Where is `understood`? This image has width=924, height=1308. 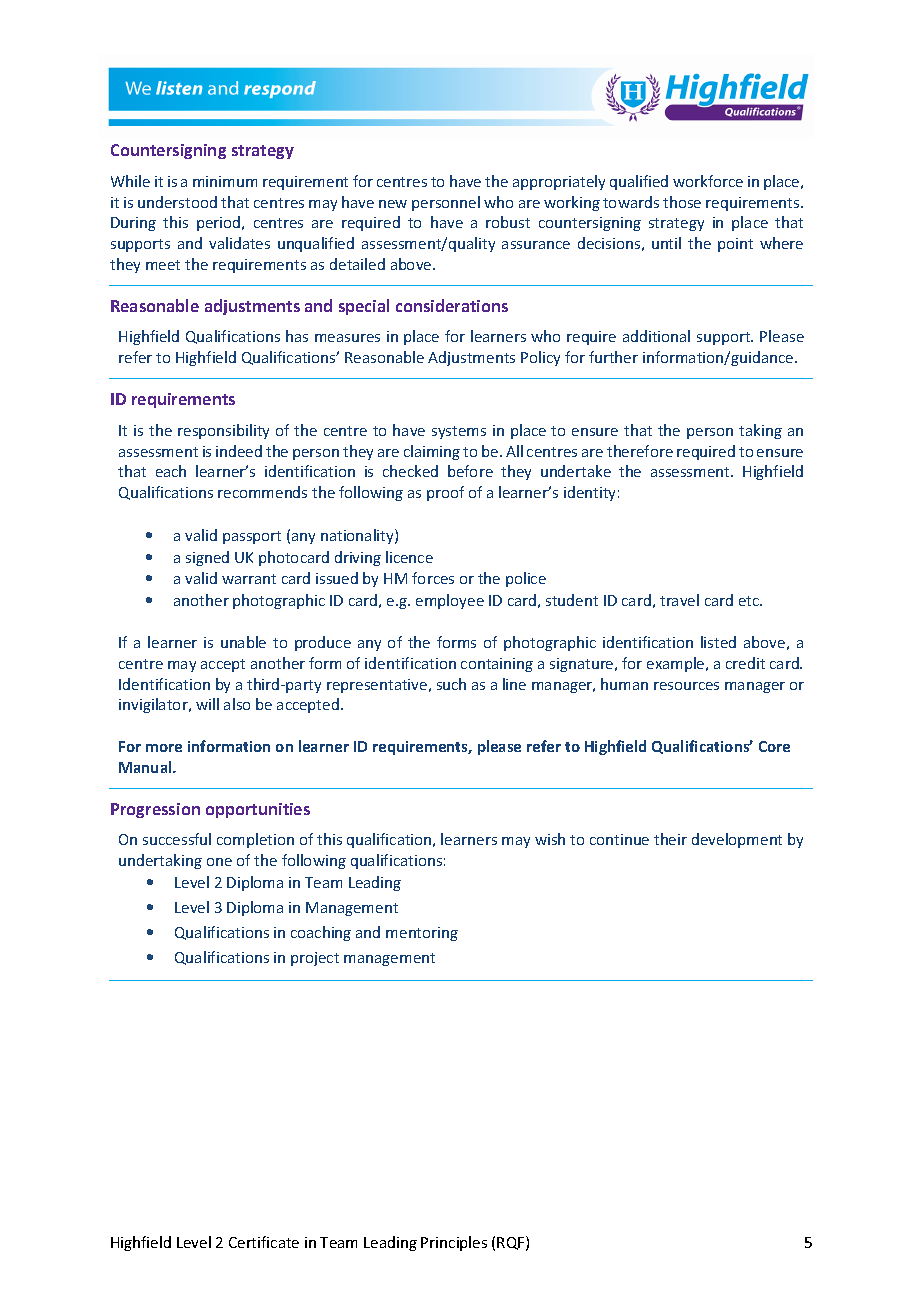 understood is located at coordinates (177, 202).
